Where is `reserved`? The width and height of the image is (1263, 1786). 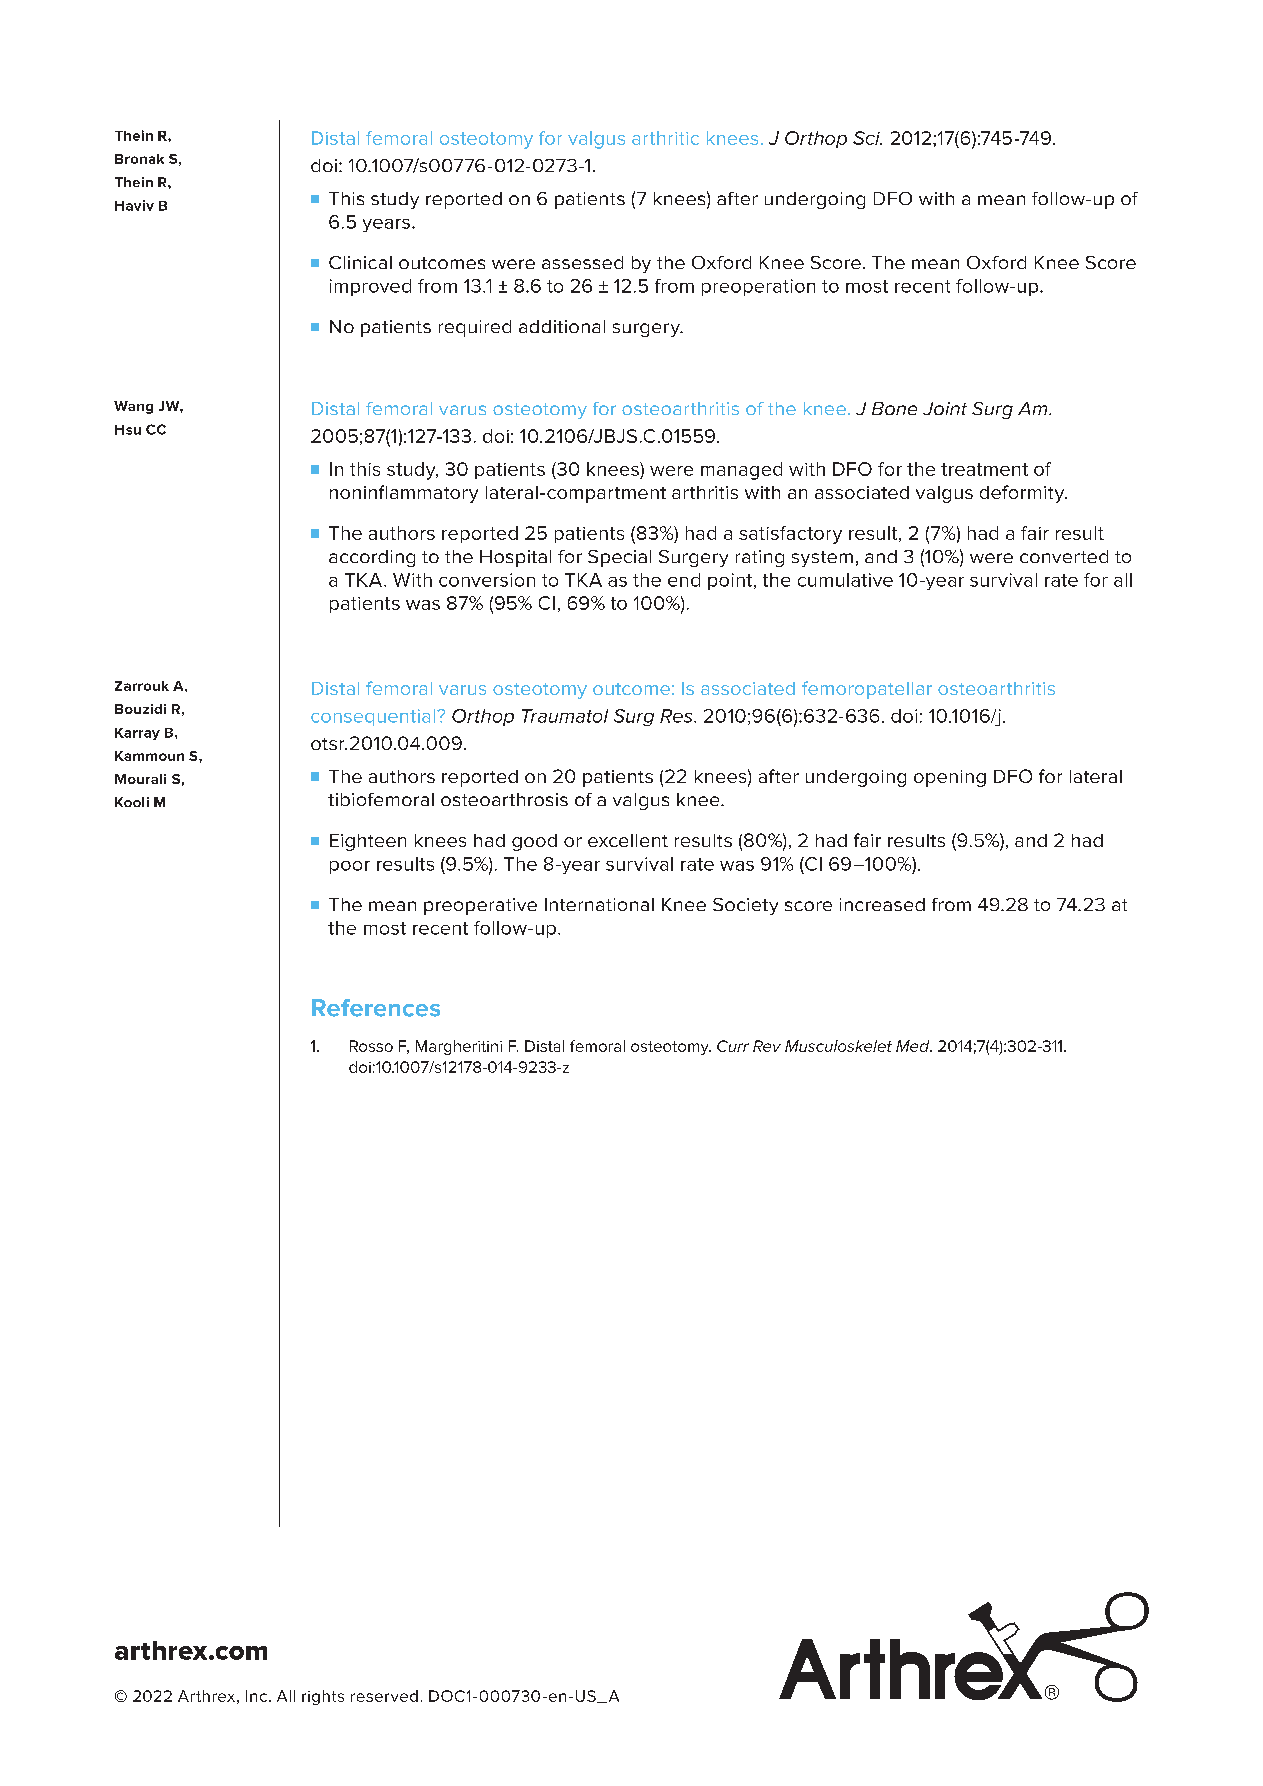
reserved is located at coordinates (384, 1696).
